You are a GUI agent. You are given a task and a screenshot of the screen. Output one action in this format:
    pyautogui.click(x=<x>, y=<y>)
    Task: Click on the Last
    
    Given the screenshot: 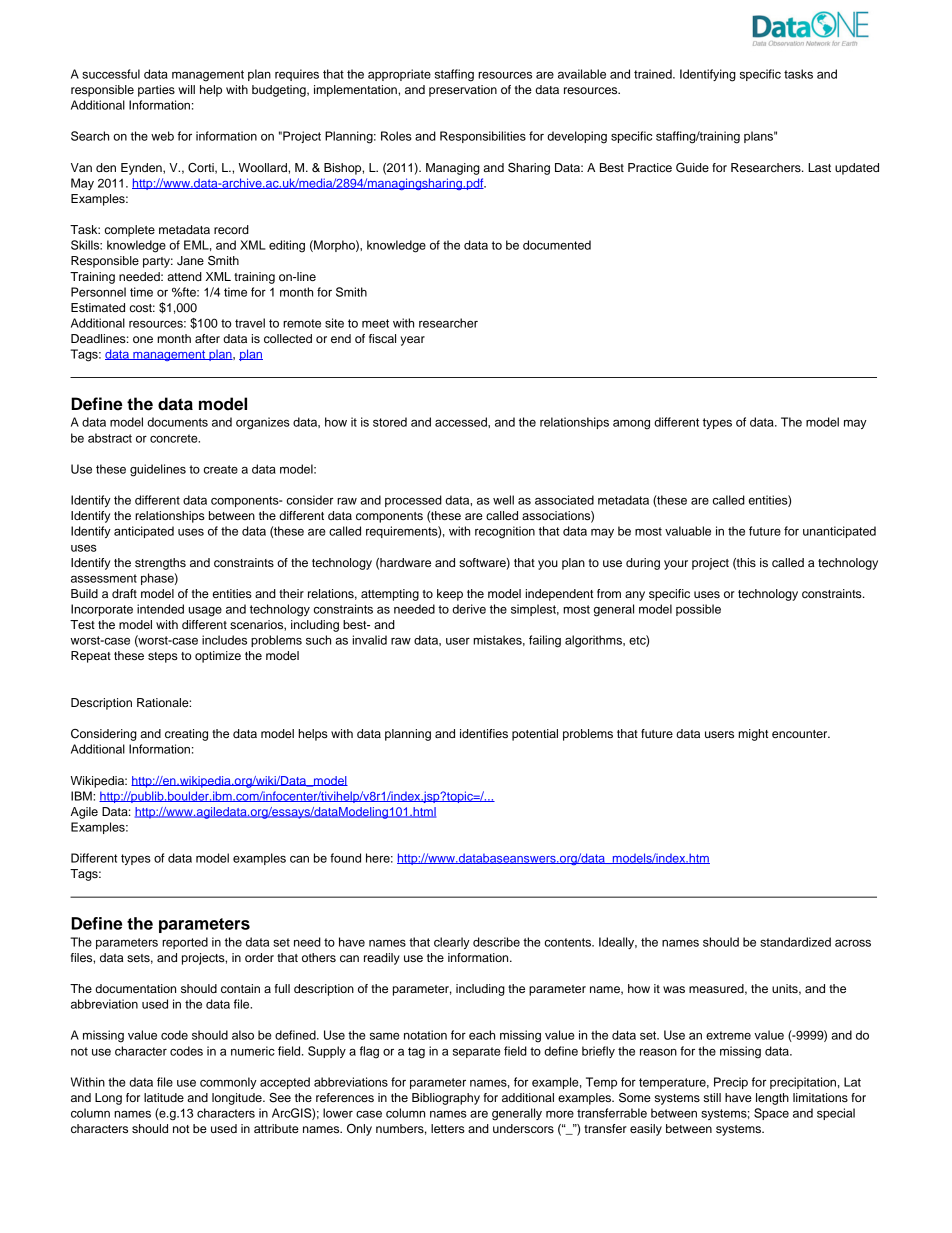 What is the action you would take?
    pyautogui.click(x=819, y=167)
